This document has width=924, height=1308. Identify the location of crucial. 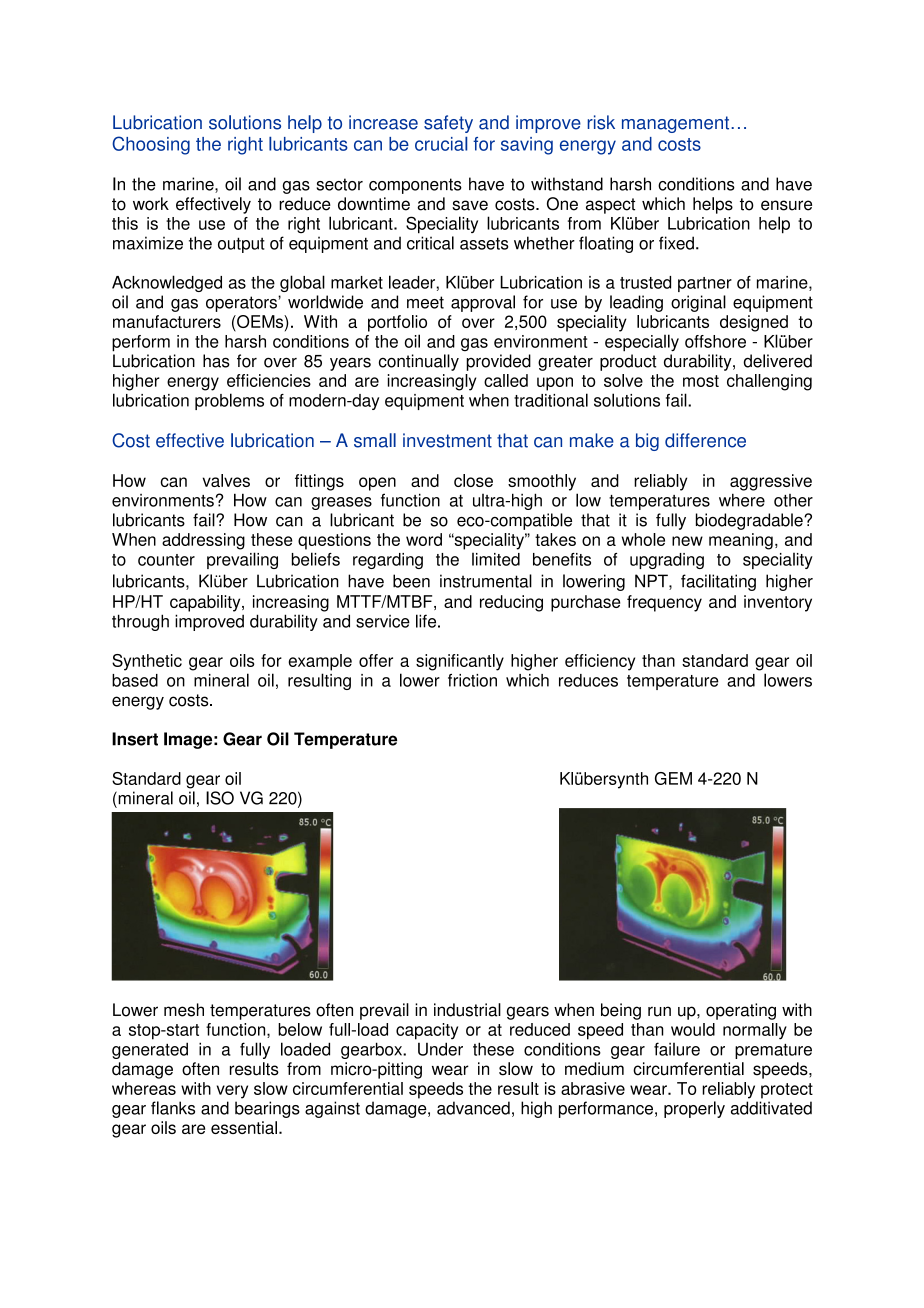
(441, 144).
